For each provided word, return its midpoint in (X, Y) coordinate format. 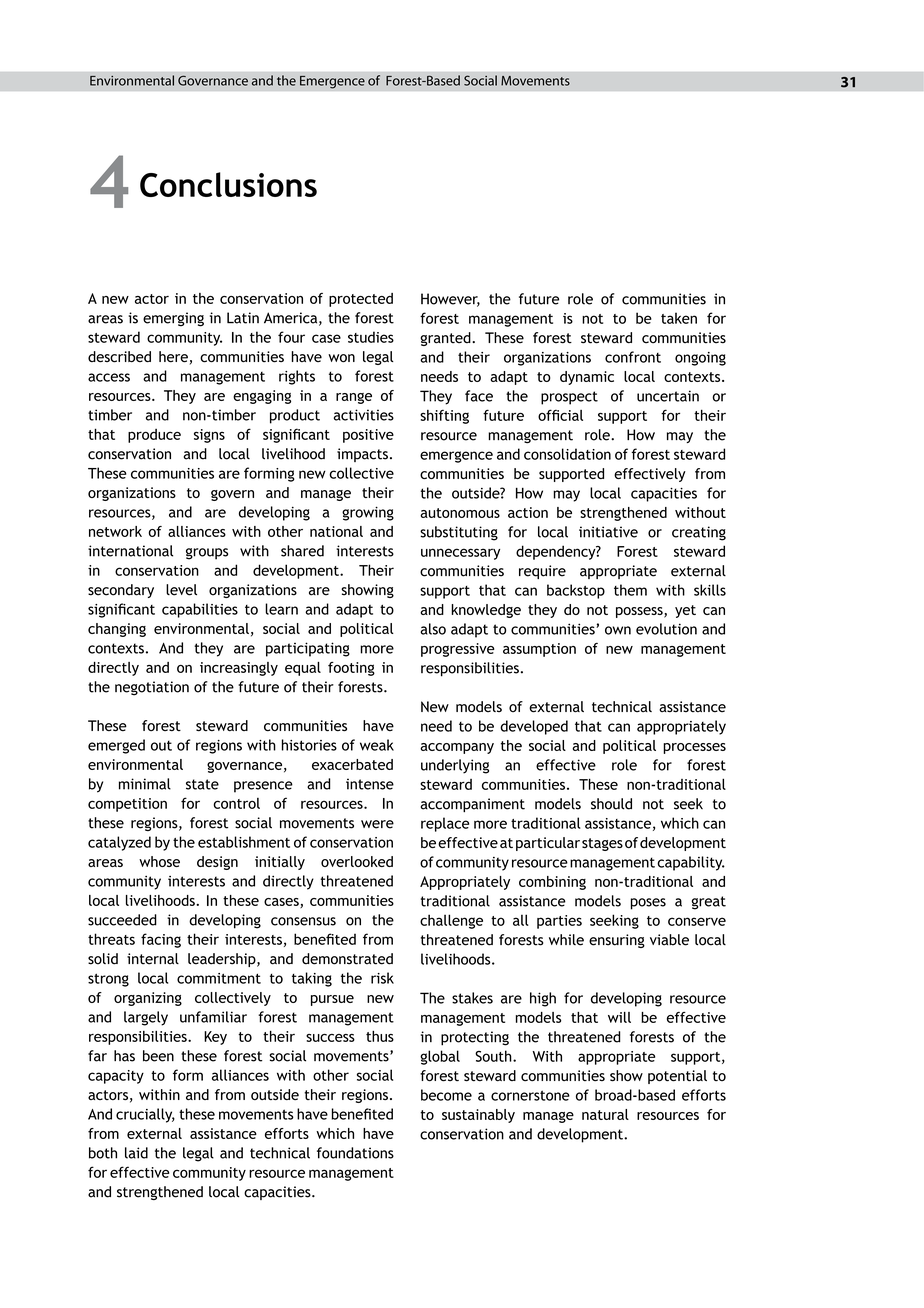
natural (605, 1114)
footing (351, 669)
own (618, 630)
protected (361, 300)
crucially (145, 1115)
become (446, 1095)
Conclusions (228, 184)
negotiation (152, 688)
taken (679, 318)
